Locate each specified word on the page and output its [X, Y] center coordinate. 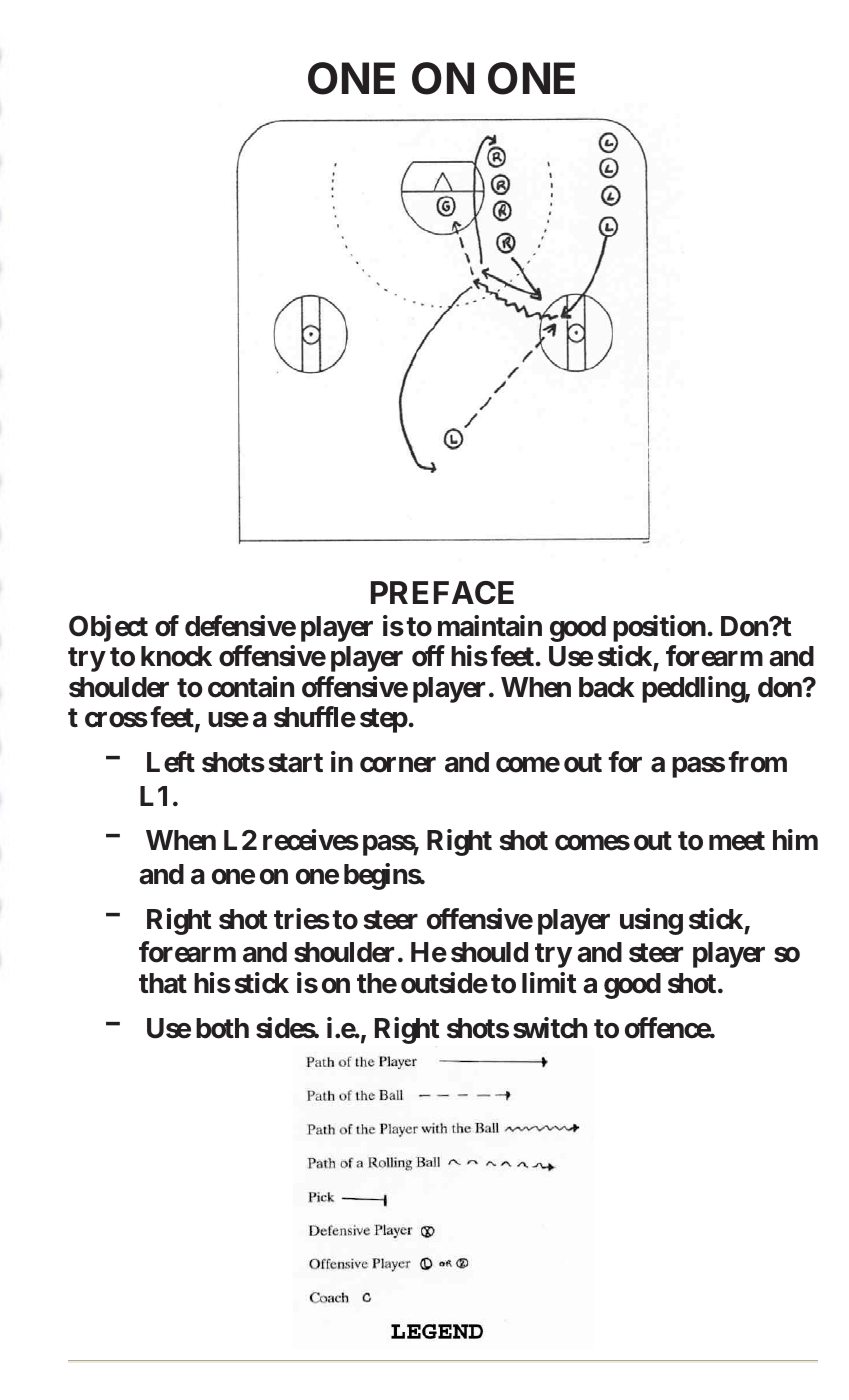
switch [550, 1028]
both [222, 1028]
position [659, 628]
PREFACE [442, 593]
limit [549, 982]
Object [108, 628]
